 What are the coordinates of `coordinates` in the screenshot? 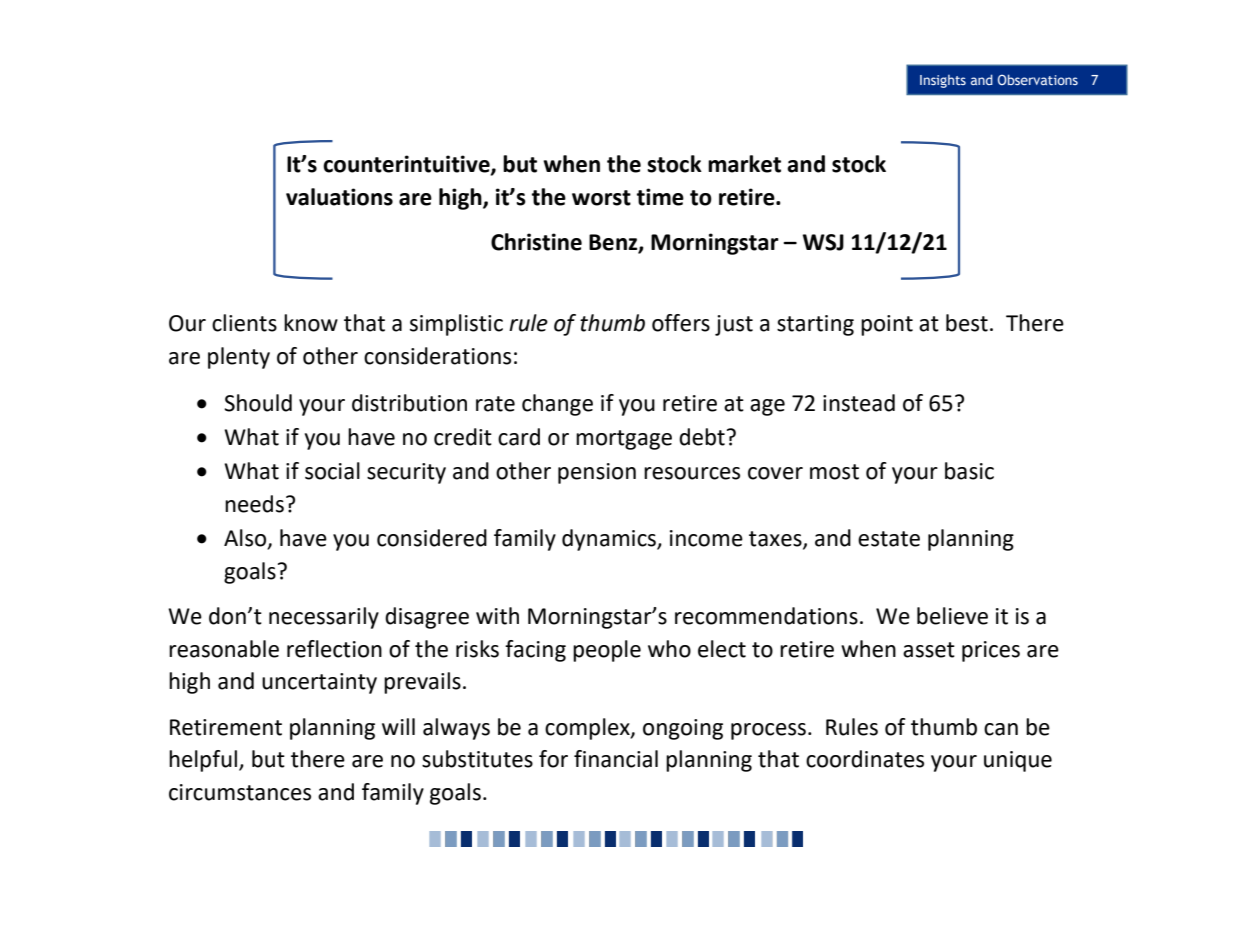 It's located at (865, 759).
